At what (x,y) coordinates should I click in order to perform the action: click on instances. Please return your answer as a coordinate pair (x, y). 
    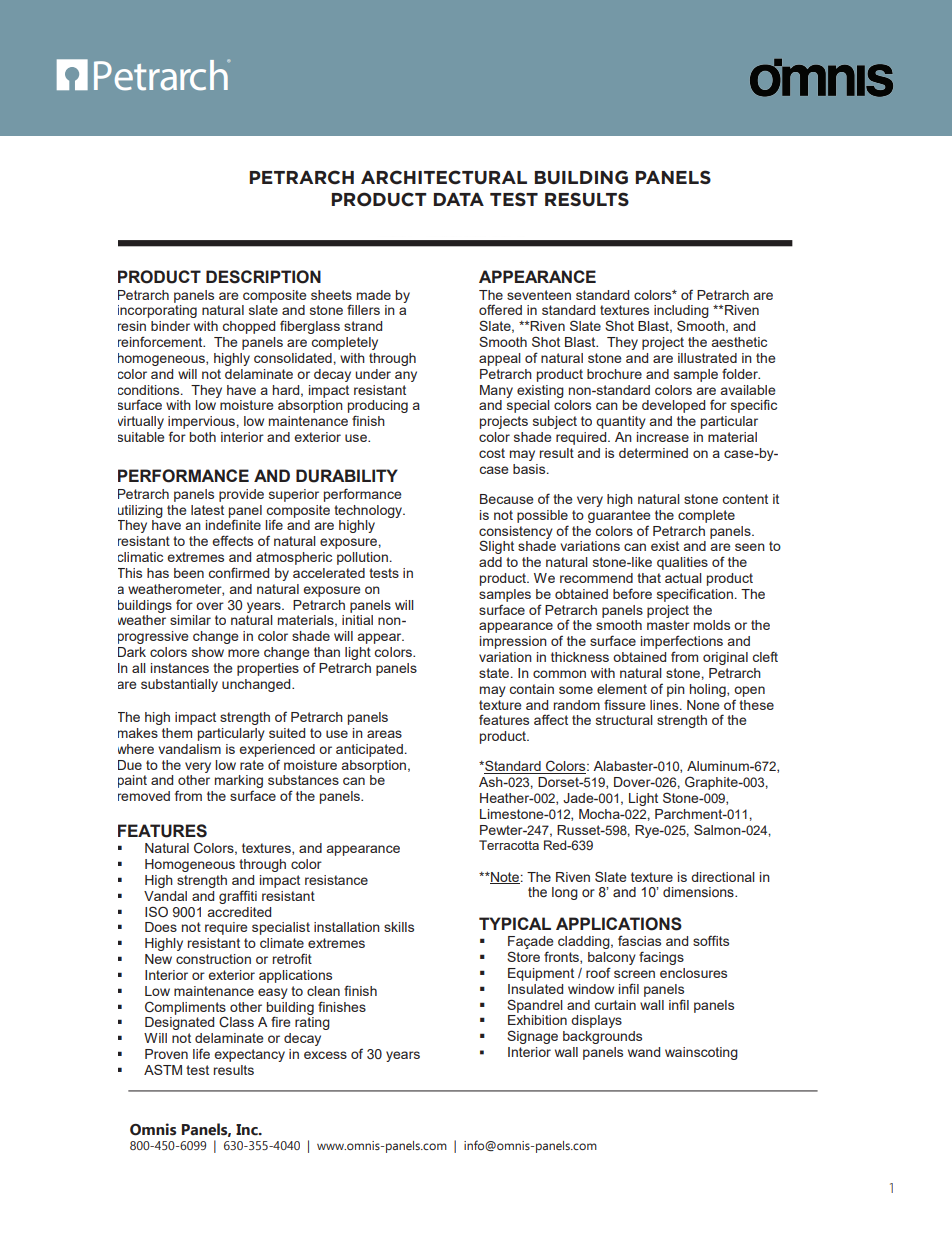
    Looking at the image, I should click on (180, 668).
